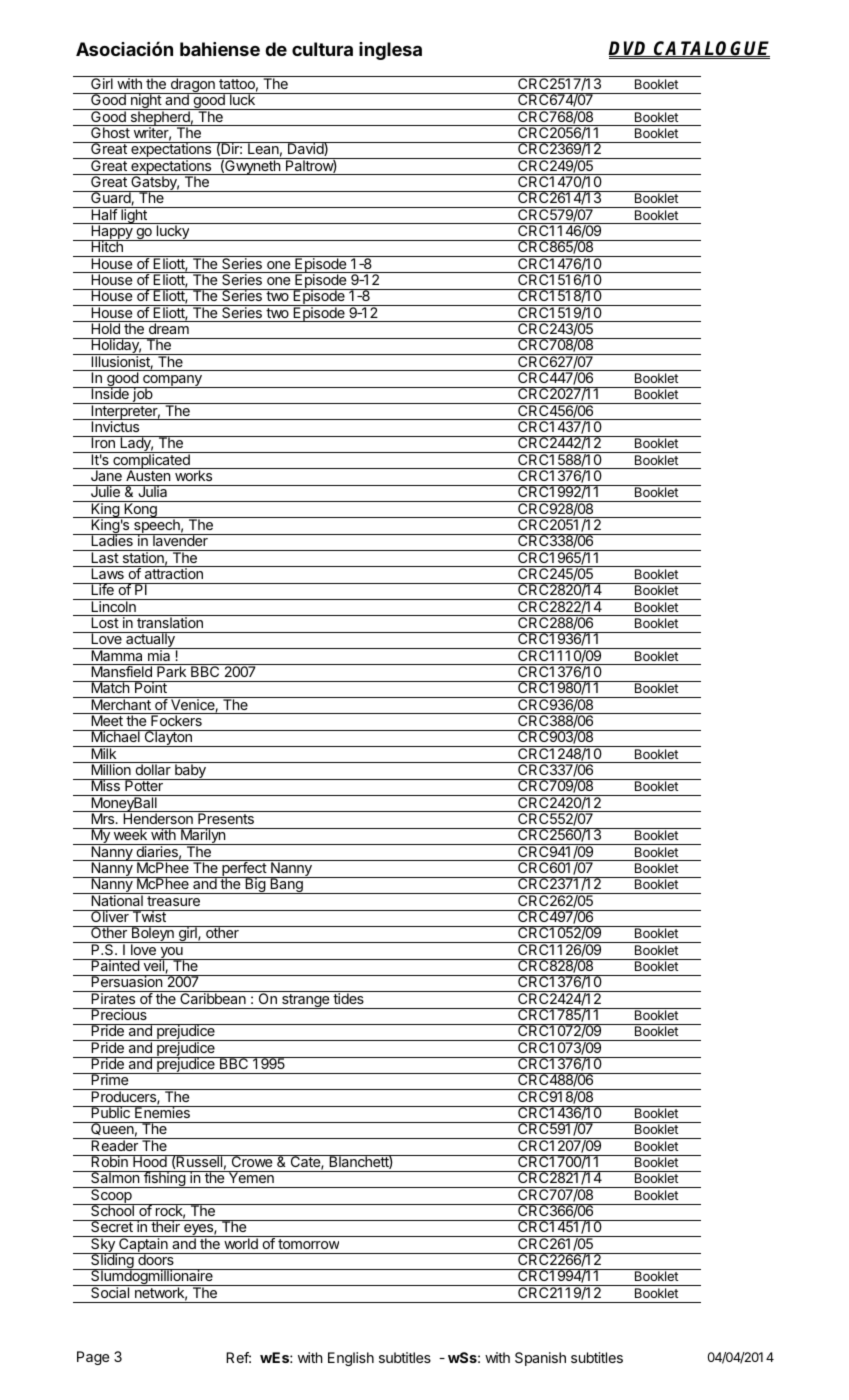  What do you see at coordinates (172, 382) in the screenshot?
I see `company` at bounding box center [172, 382].
